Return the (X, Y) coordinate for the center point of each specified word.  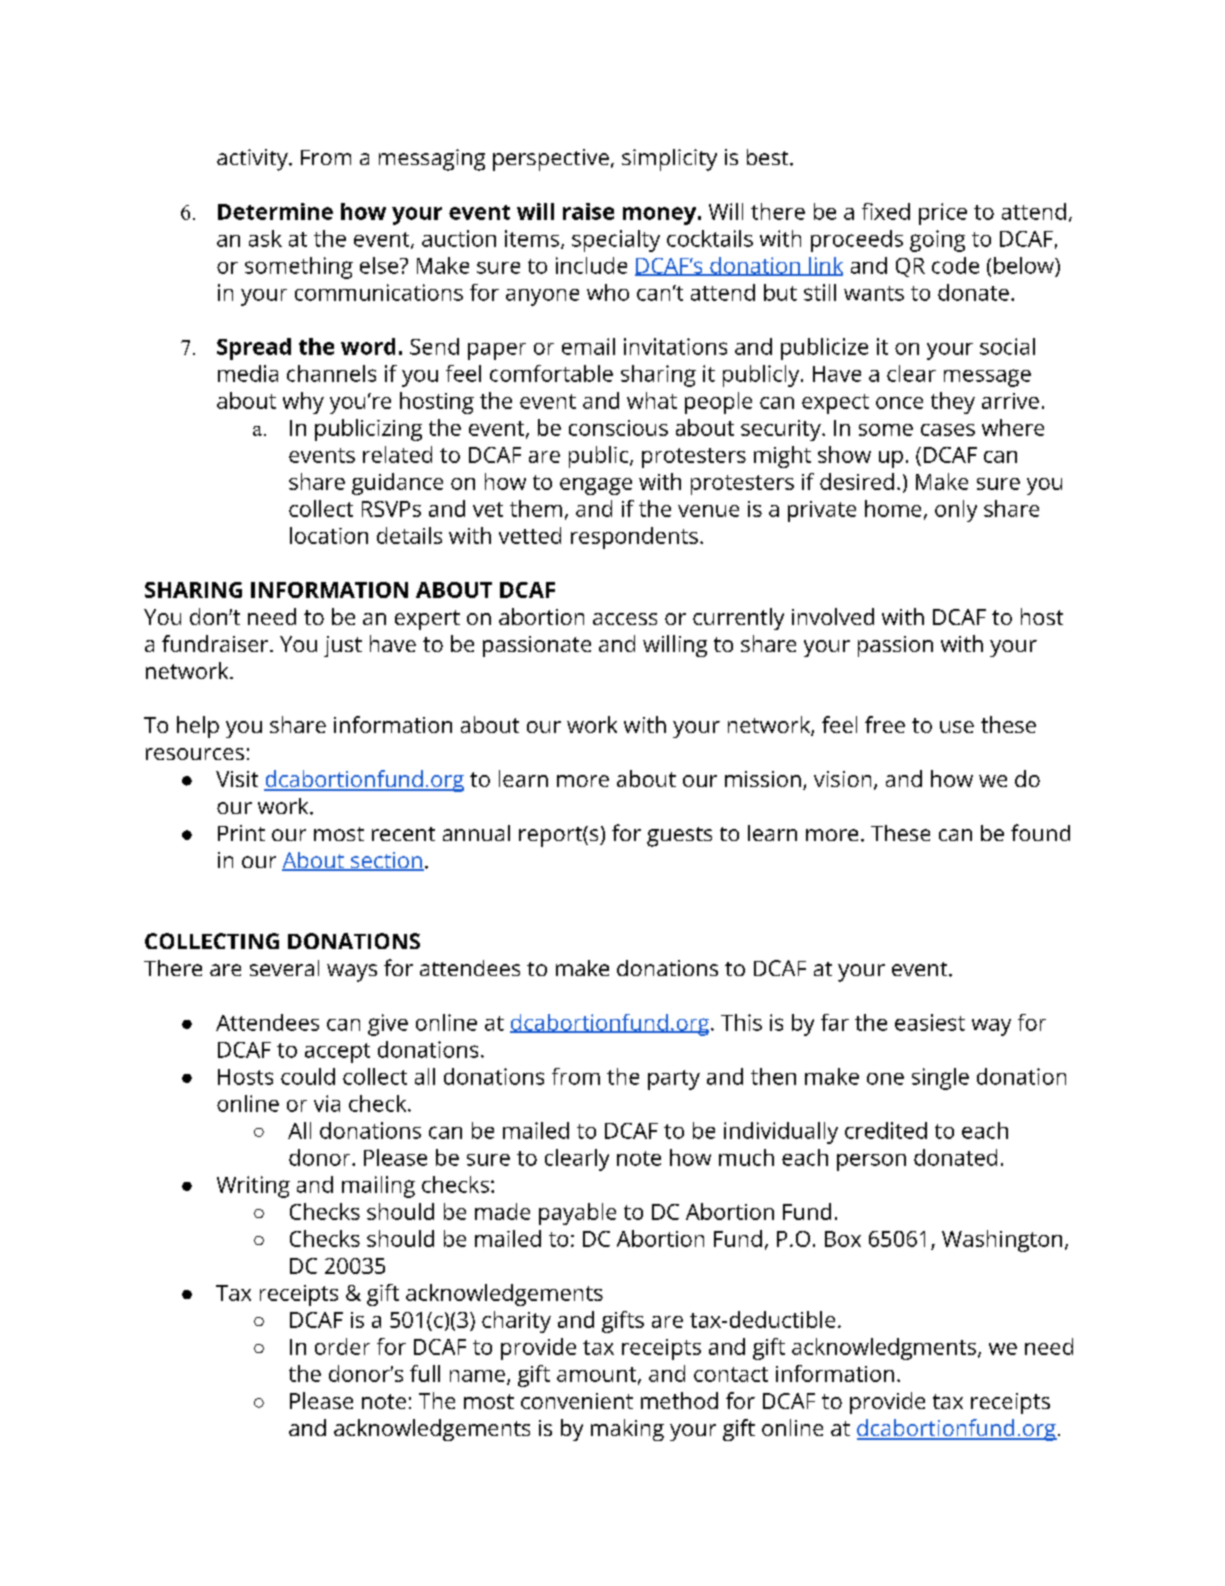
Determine (275, 211)
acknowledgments (884, 1349)
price (943, 214)
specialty (616, 241)
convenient (577, 1401)
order (342, 1346)
